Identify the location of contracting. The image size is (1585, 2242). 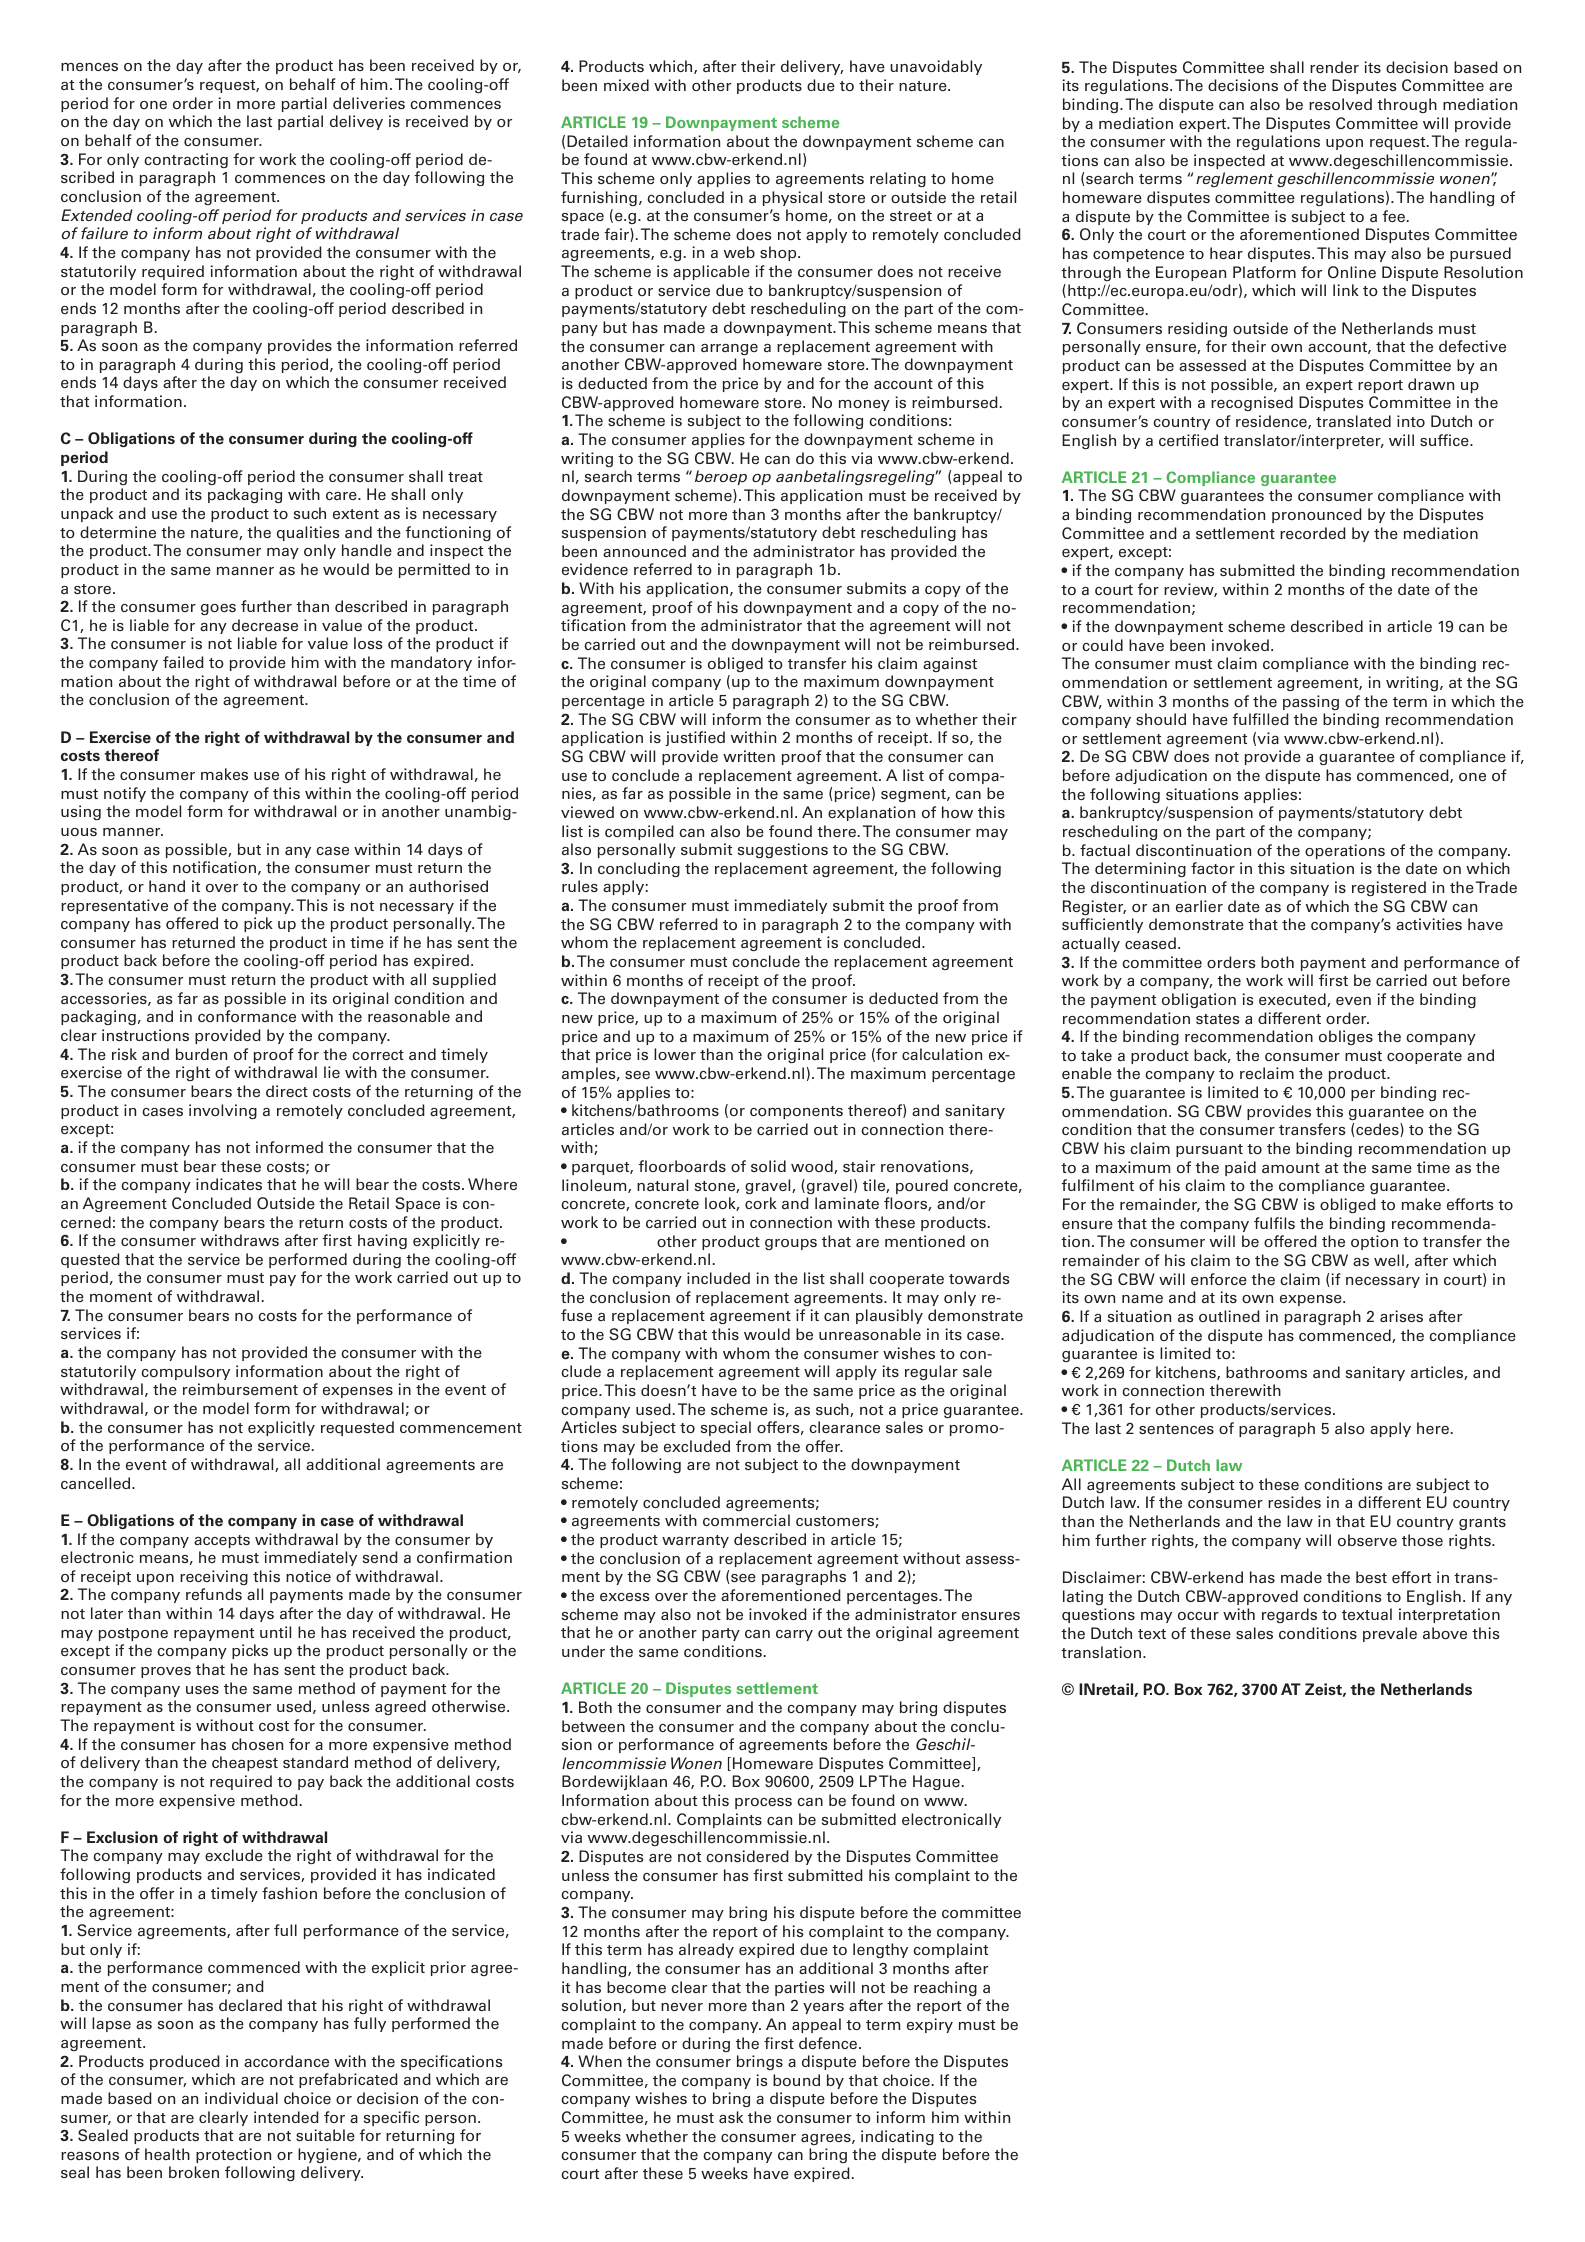
(186, 160).
